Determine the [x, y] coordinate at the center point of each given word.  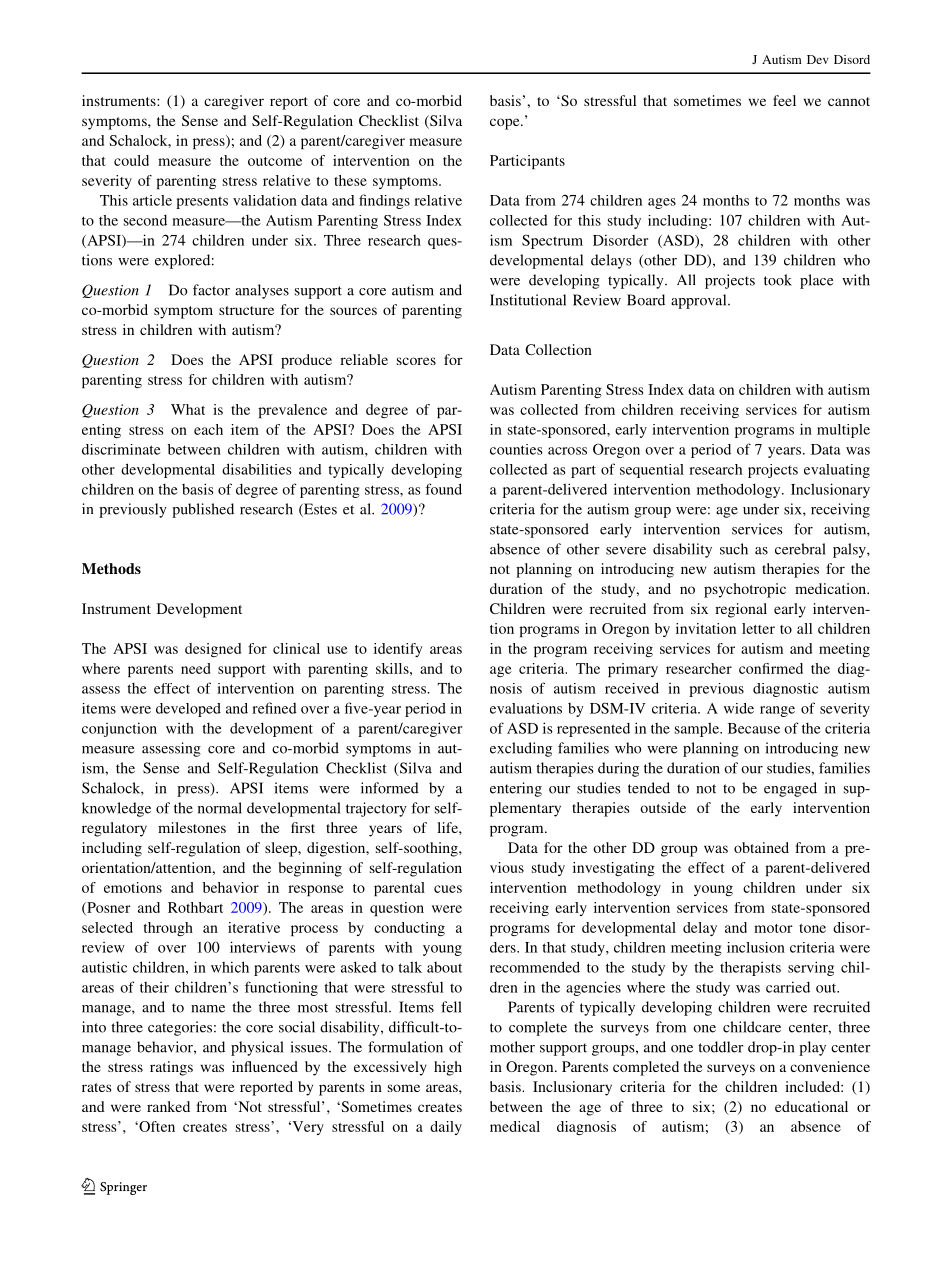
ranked [168, 1106]
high [448, 1068]
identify [398, 650]
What [188, 409]
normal [220, 808]
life [448, 827]
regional [741, 610]
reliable [364, 359]
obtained [761, 847]
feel [784, 100]
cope [506, 124]
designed [213, 650]
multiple [843, 431]
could [131, 160]
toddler [721, 1047]
